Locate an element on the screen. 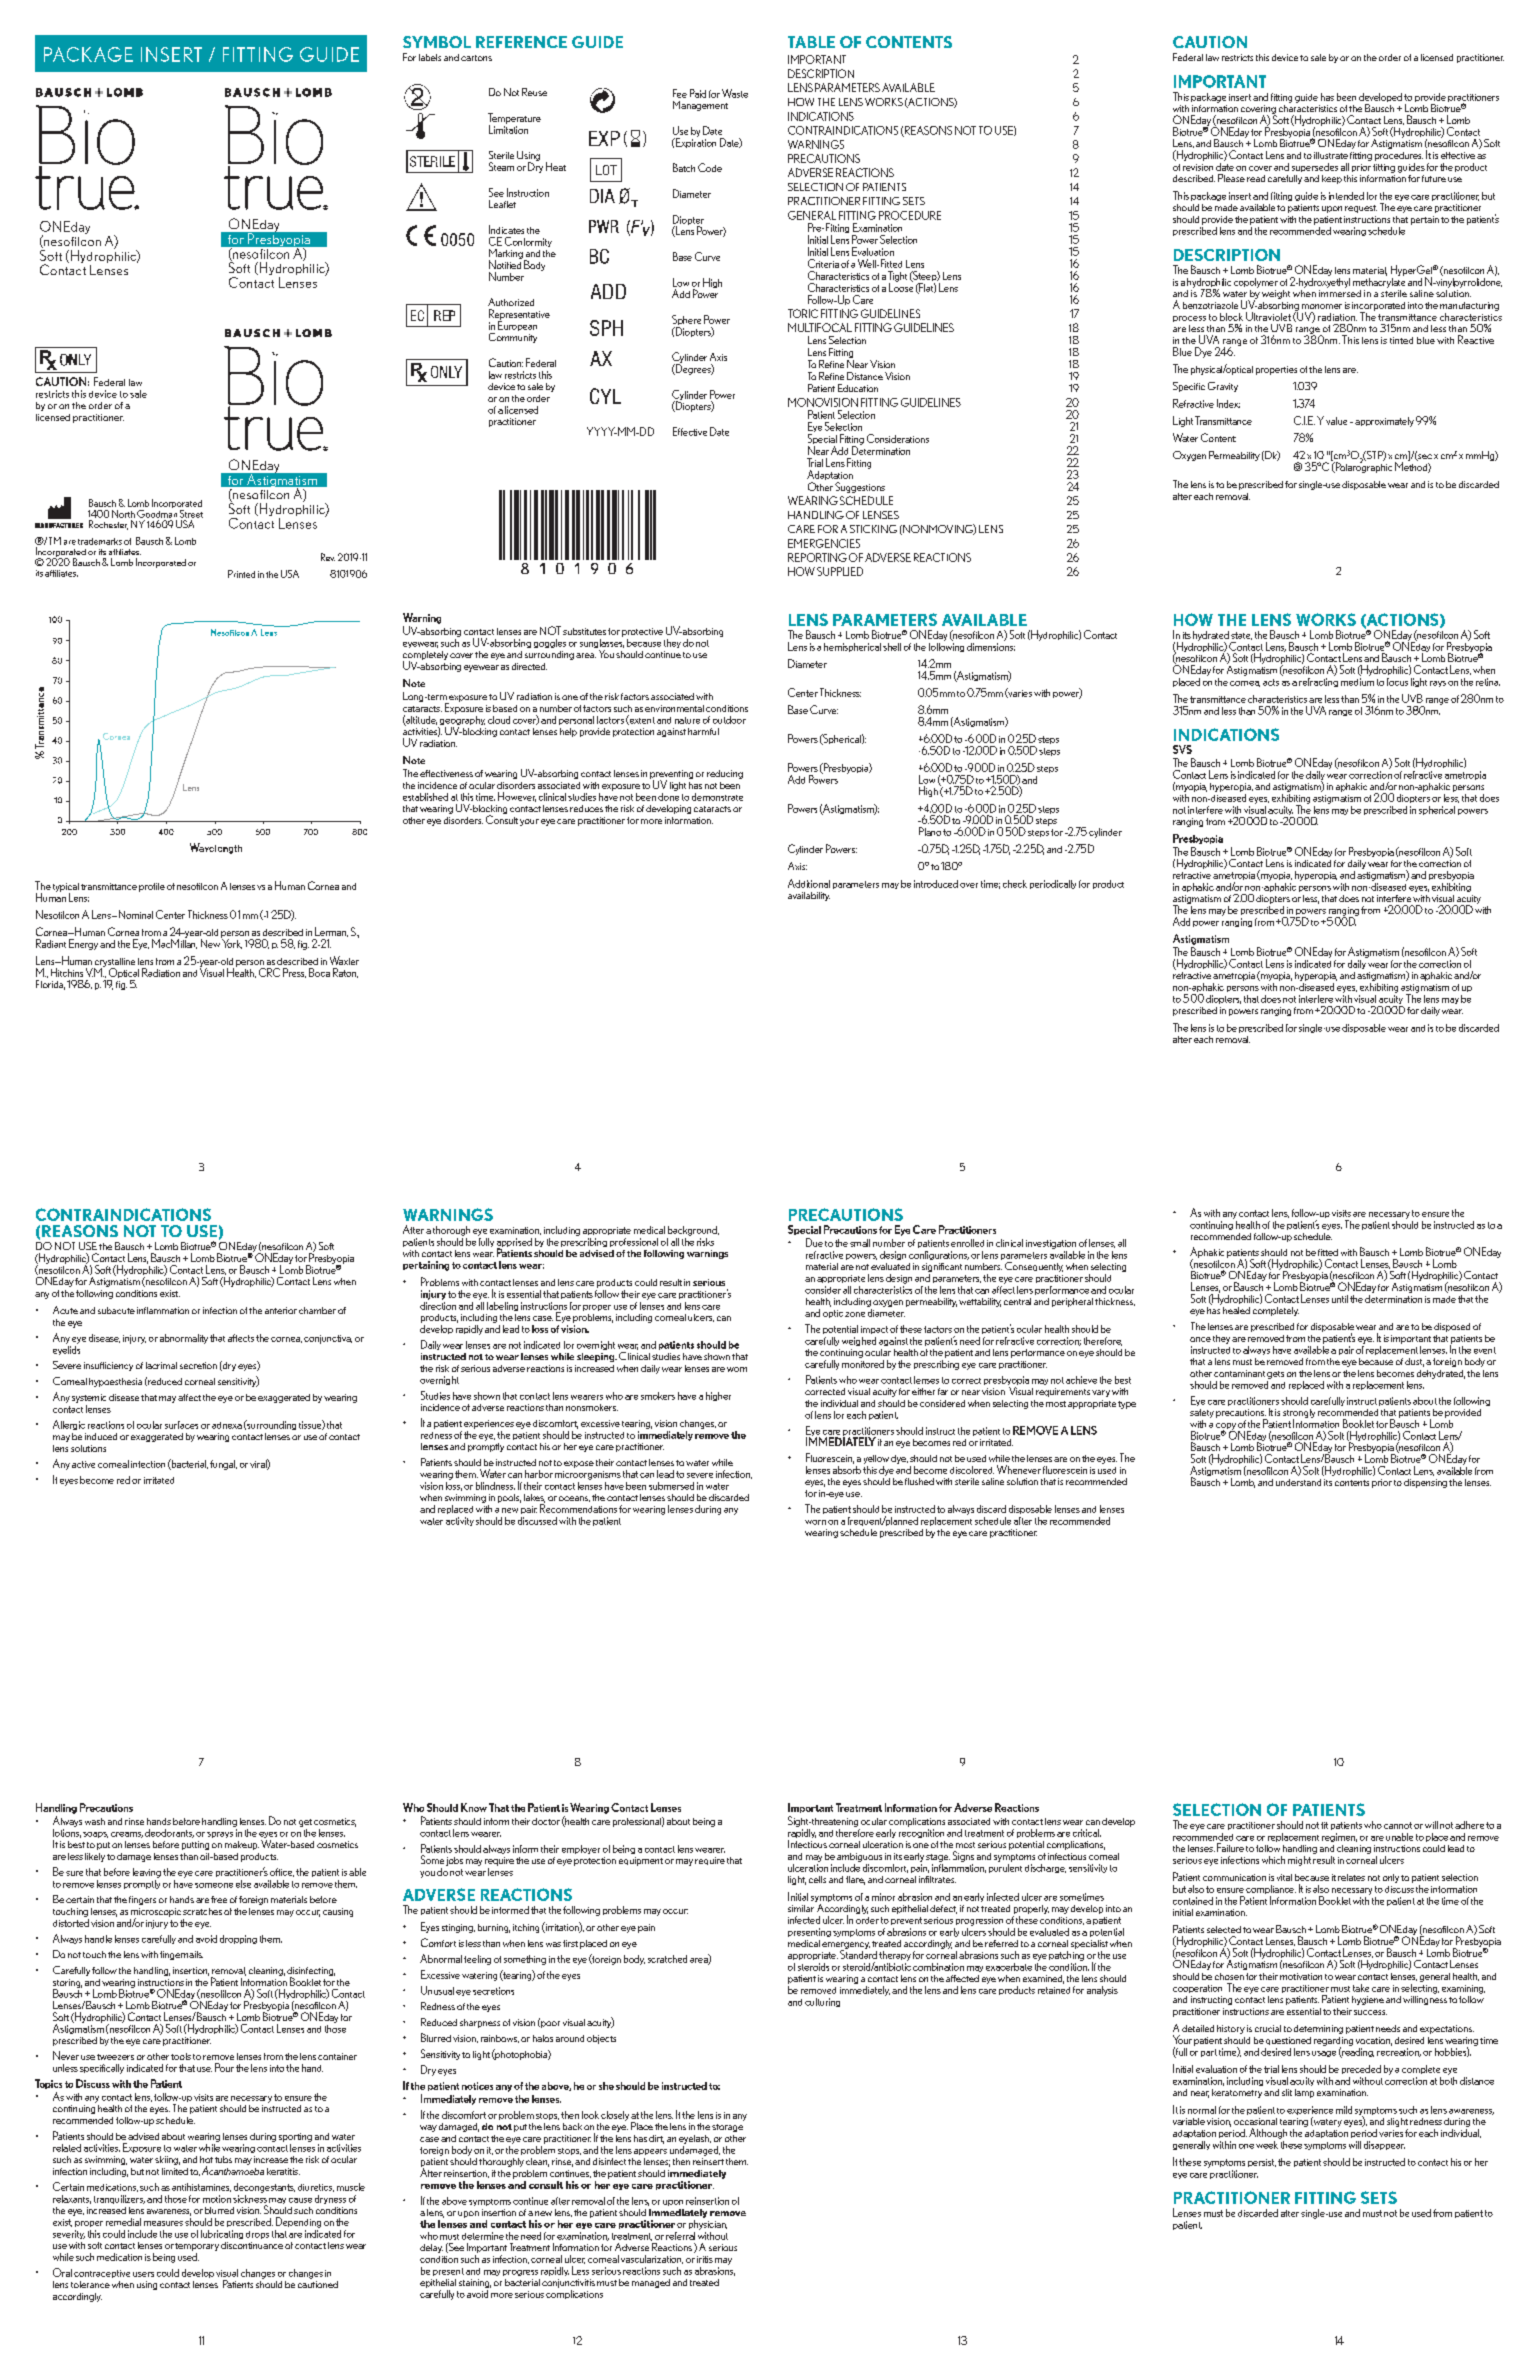 Image resolution: width=1540 pixels, height=2380 pixels. lubricating is located at coordinates (222, 2234).
